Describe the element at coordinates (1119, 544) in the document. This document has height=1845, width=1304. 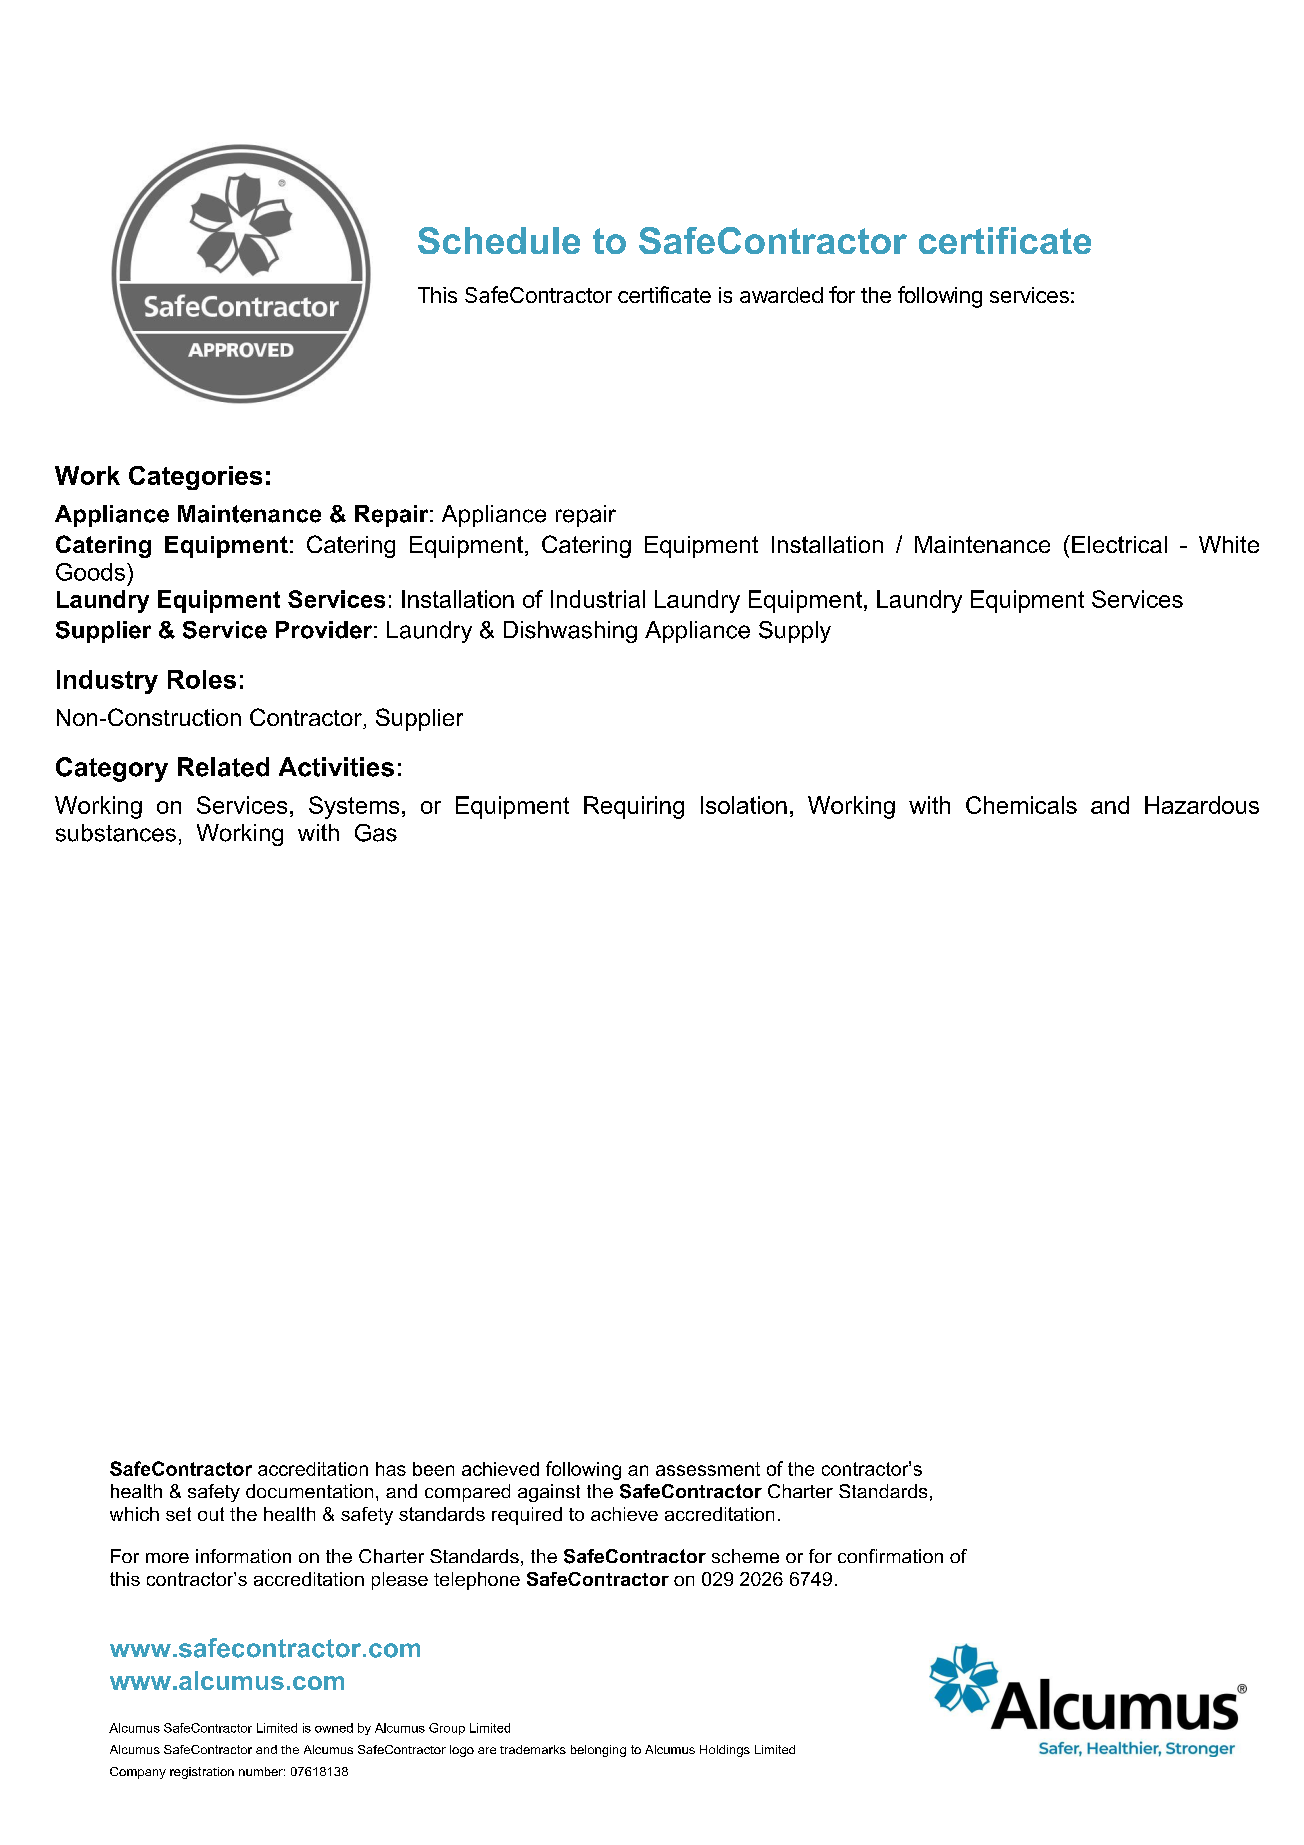
I see `Electrical` at that location.
